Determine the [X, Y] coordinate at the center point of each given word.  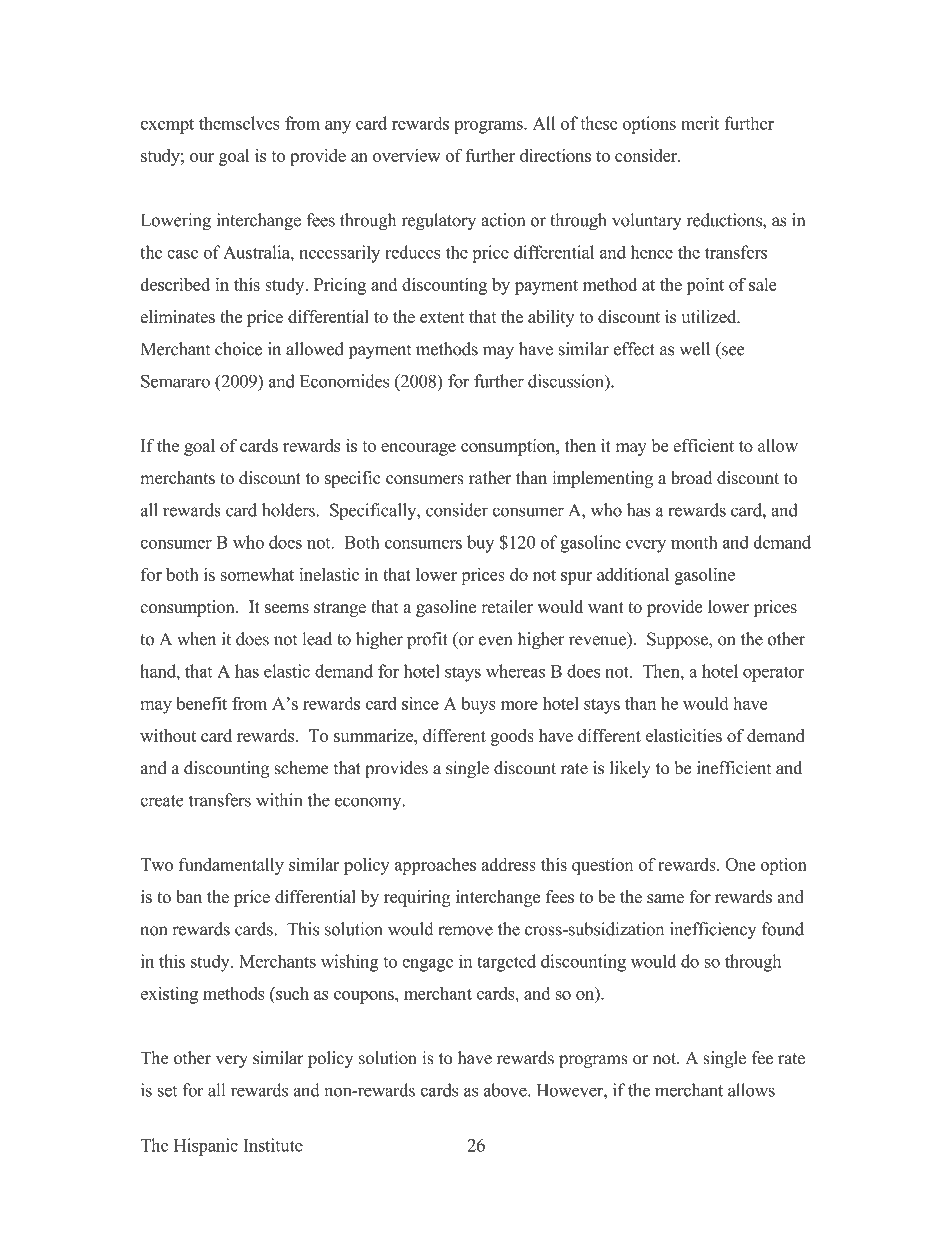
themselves [239, 123]
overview [407, 155]
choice [238, 349]
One [740, 864]
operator [773, 674]
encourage [418, 449]
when [196, 639]
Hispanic [206, 1147]
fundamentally [231, 866]
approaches [435, 866]
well [695, 349]
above [506, 1090]
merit [700, 123]
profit [427, 640]
